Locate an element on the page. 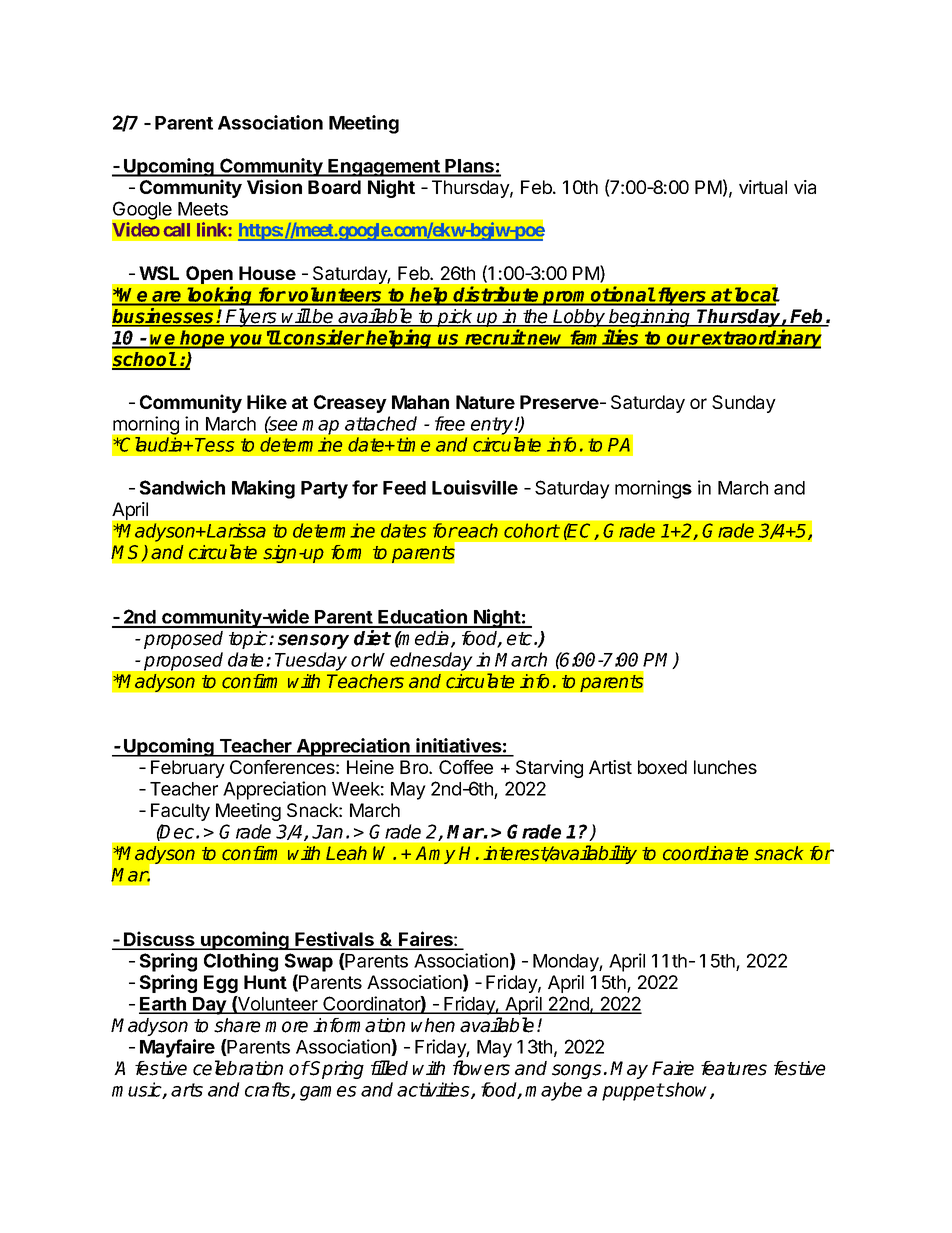  Engagement is located at coordinates (384, 168).
